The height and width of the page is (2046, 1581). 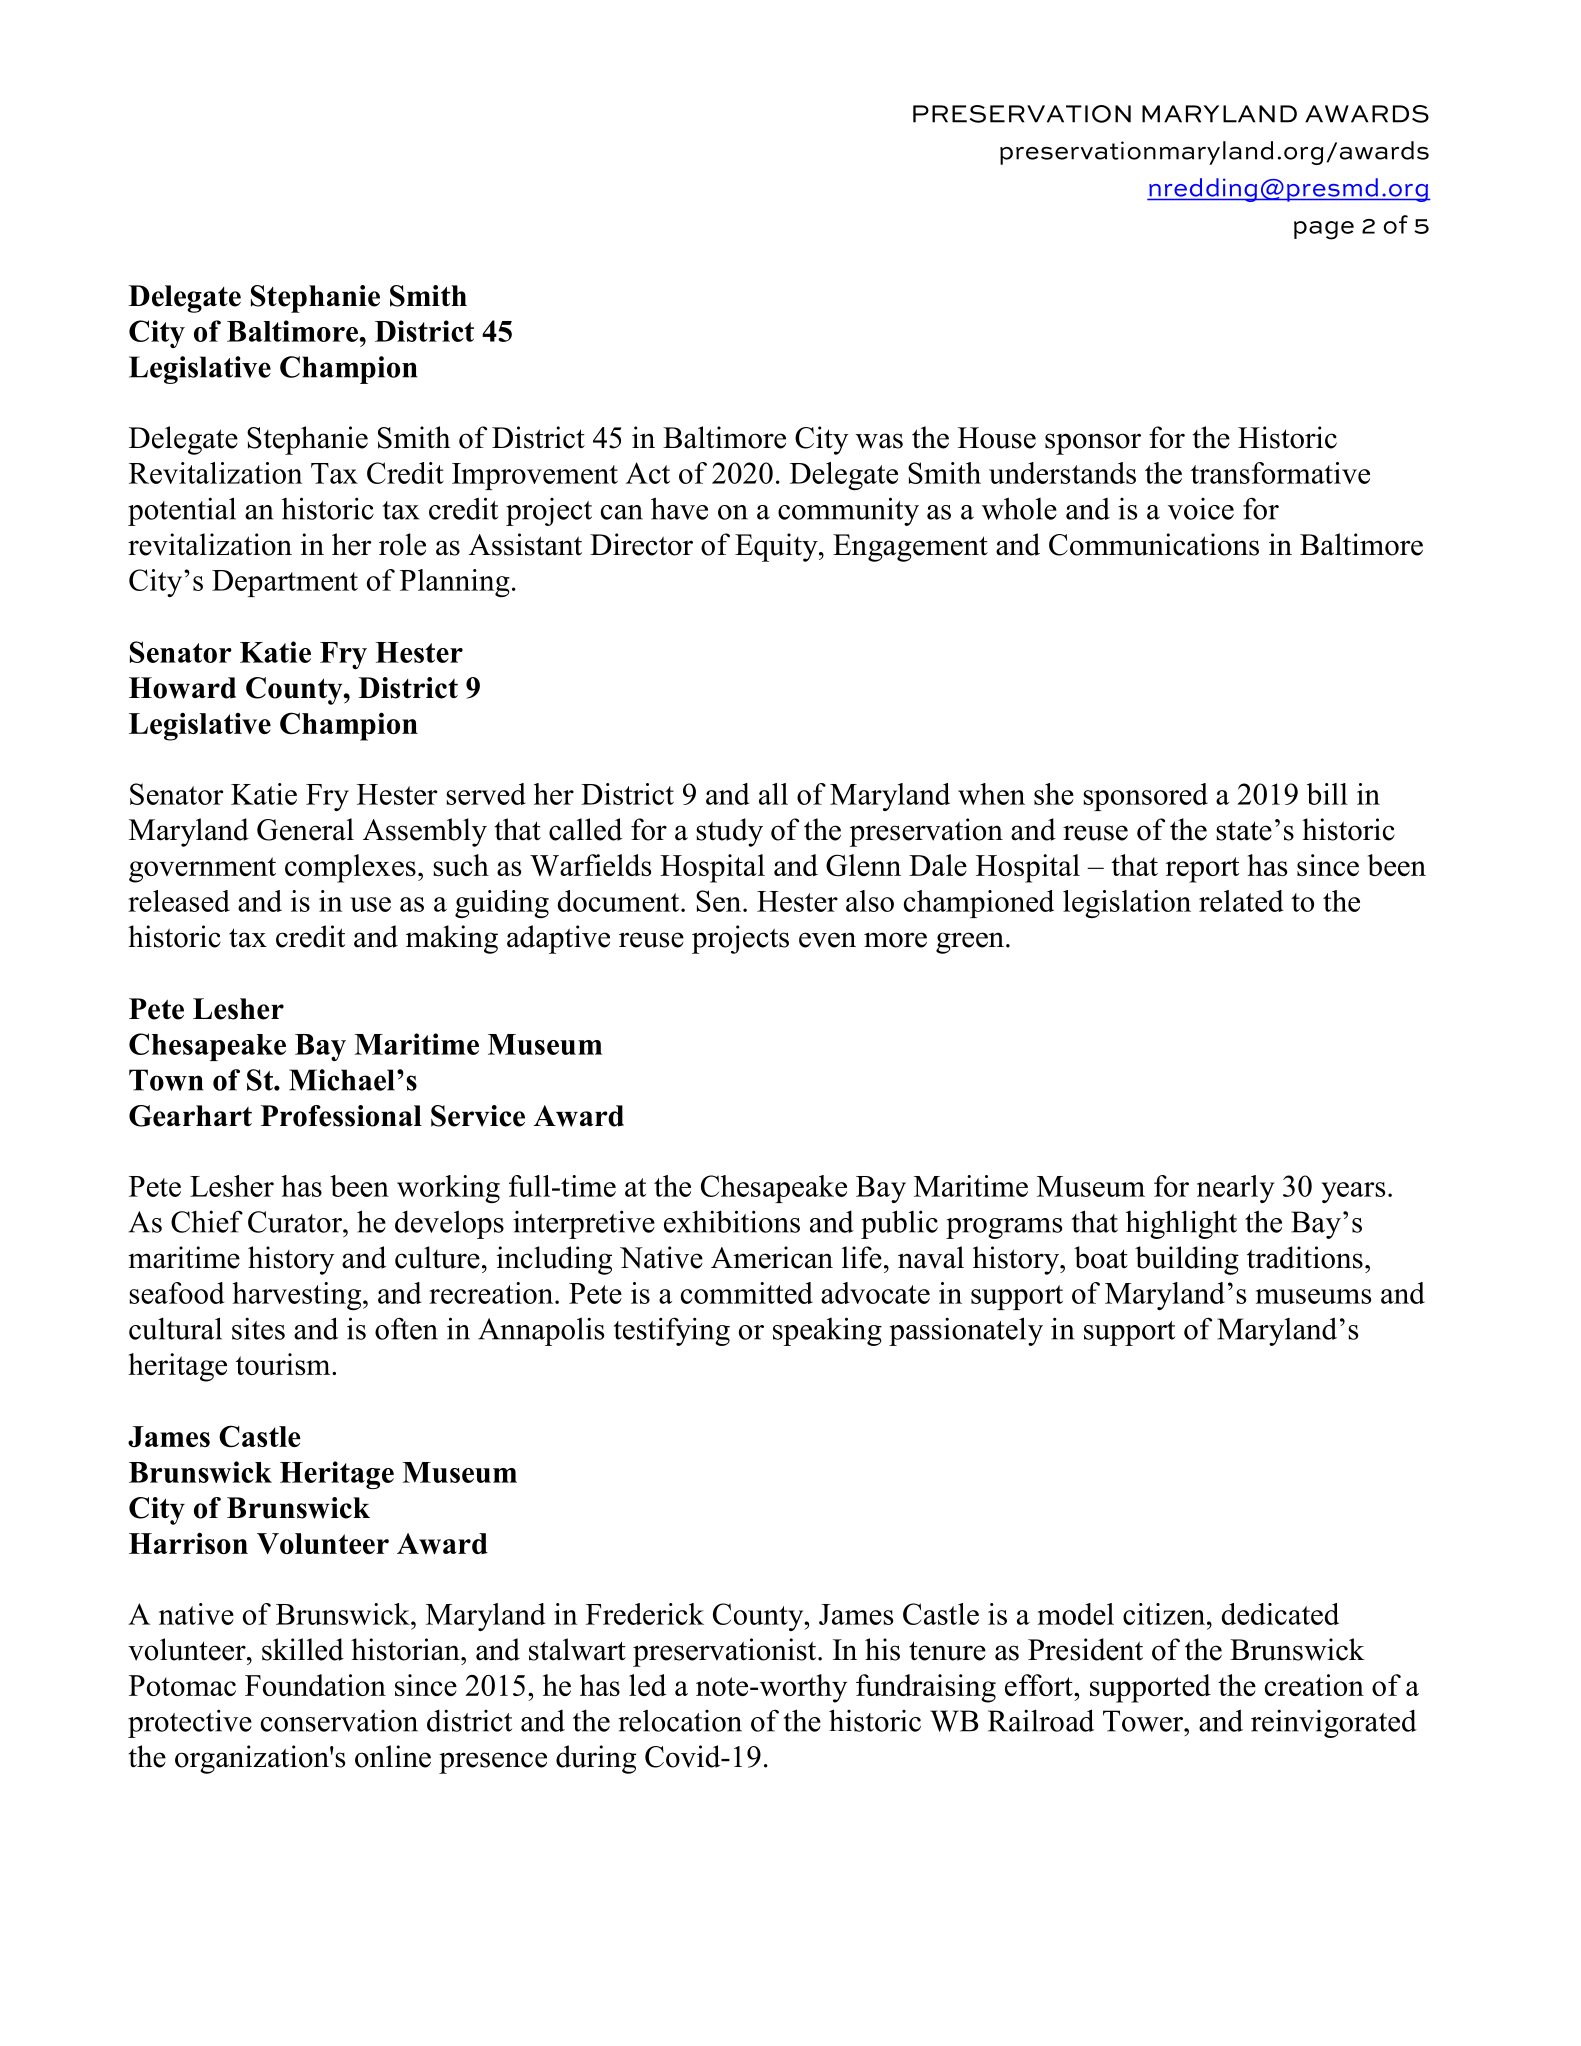 What do you see at coordinates (827, 940) in the page?
I see `even` at bounding box center [827, 940].
